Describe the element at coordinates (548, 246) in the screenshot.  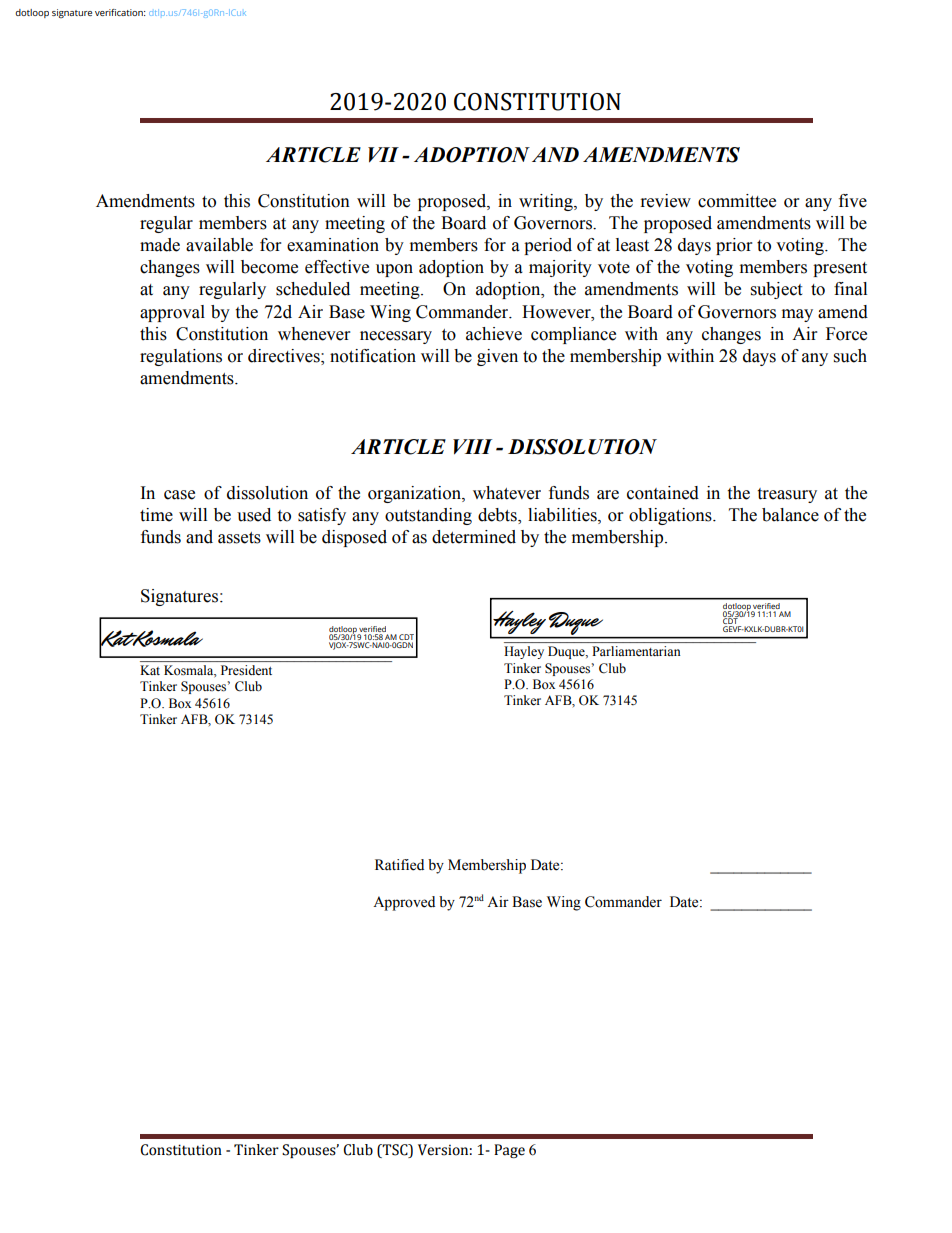
I see `period` at that location.
